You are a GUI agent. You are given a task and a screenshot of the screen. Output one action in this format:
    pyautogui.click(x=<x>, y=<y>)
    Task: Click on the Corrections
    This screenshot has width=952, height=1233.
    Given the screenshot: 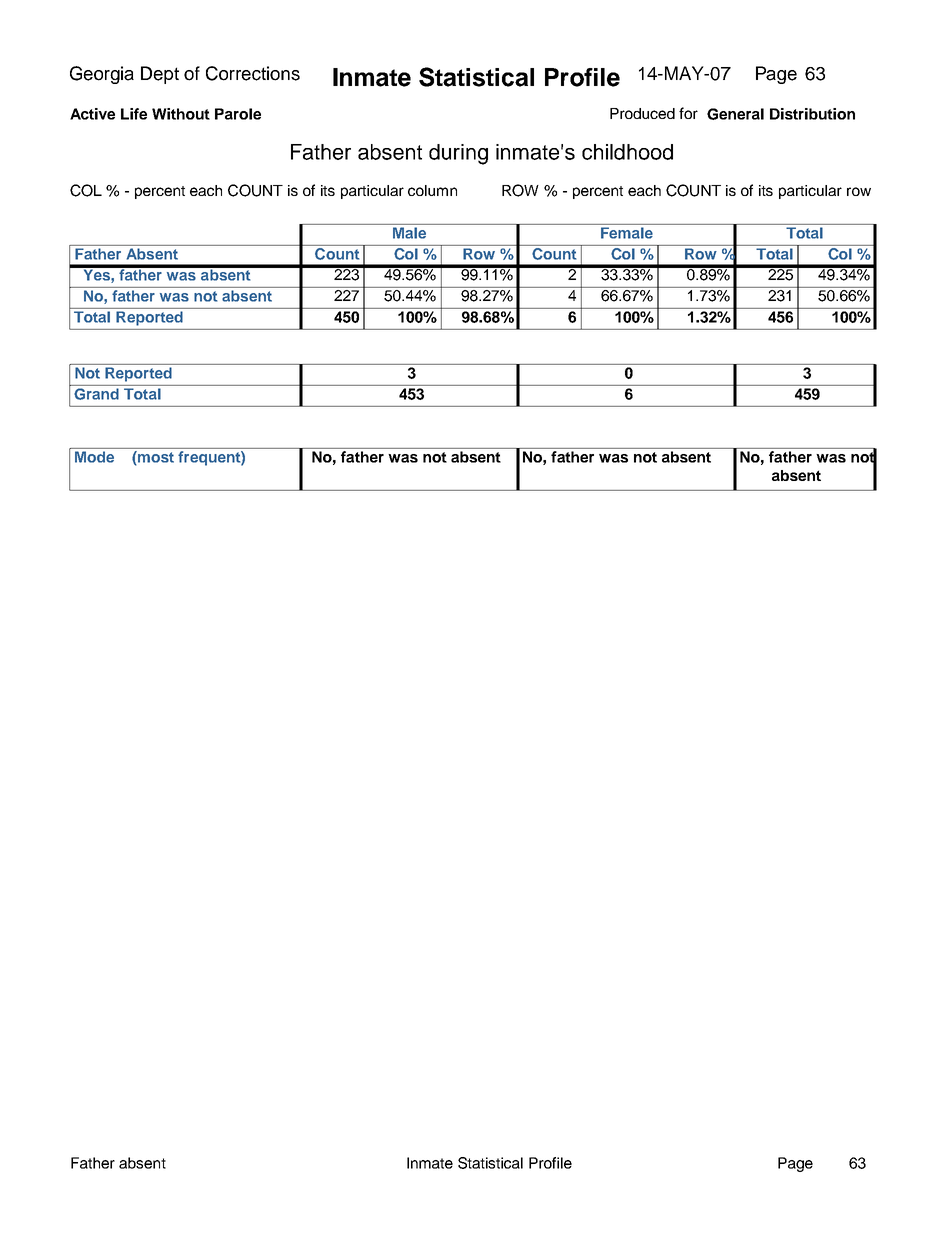 What is the action you would take?
    pyautogui.click(x=253, y=73)
